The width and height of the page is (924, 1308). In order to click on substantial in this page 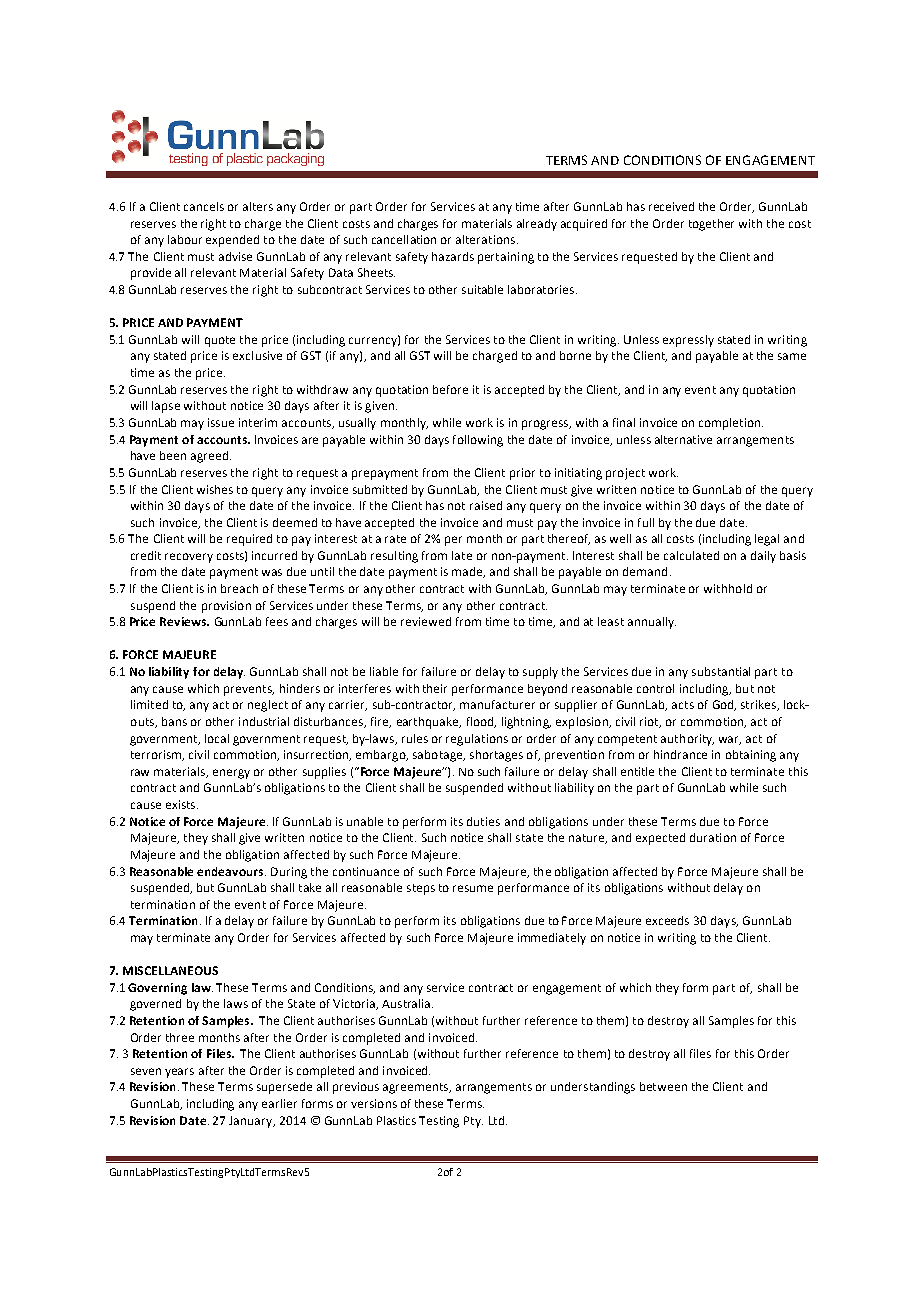, I will do `click(721, 671)`.
